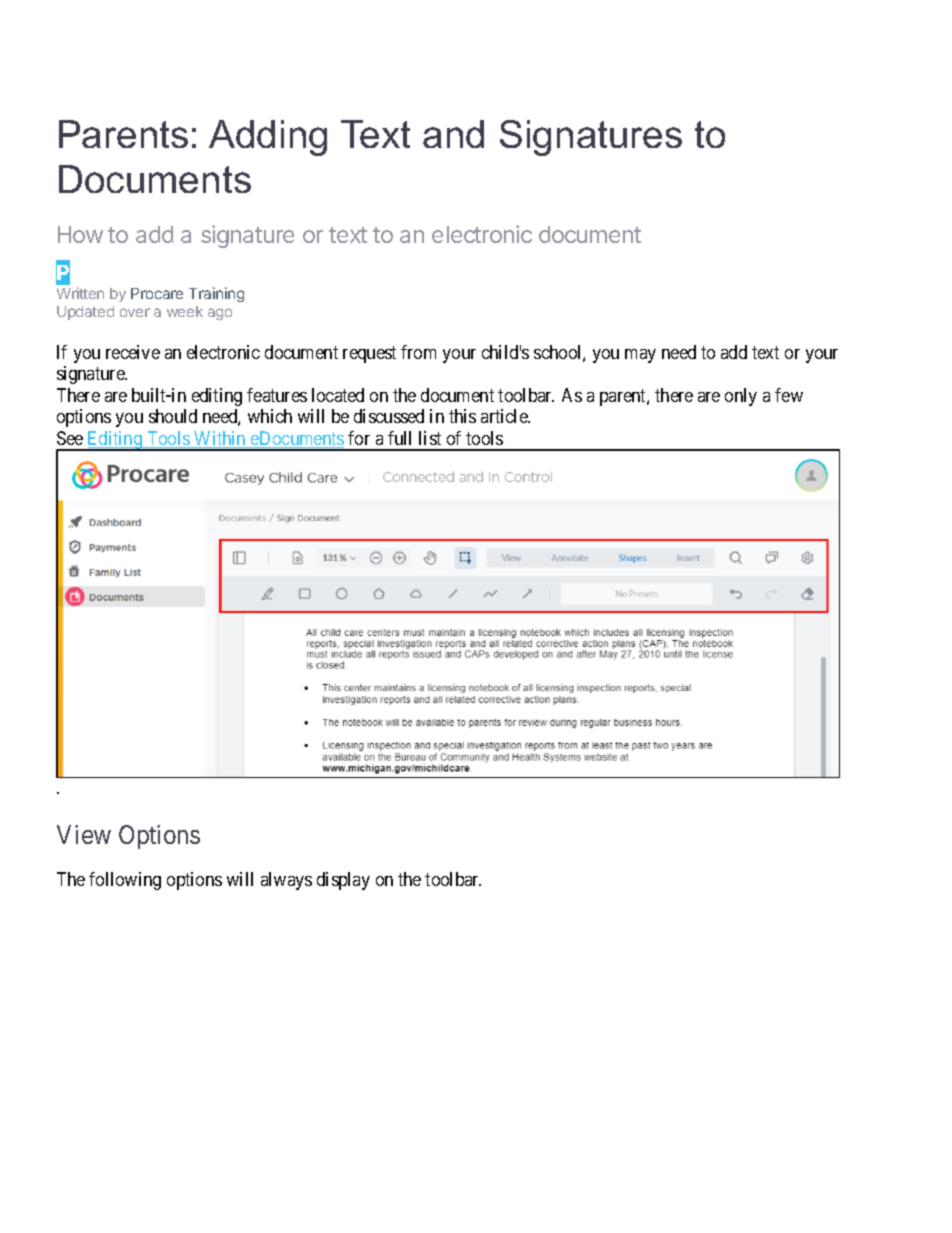 The image size is (952, 1233). What do you see at coordinates (268, 138) in the image?
I see `Adding` at bounding box center [268, 138].
